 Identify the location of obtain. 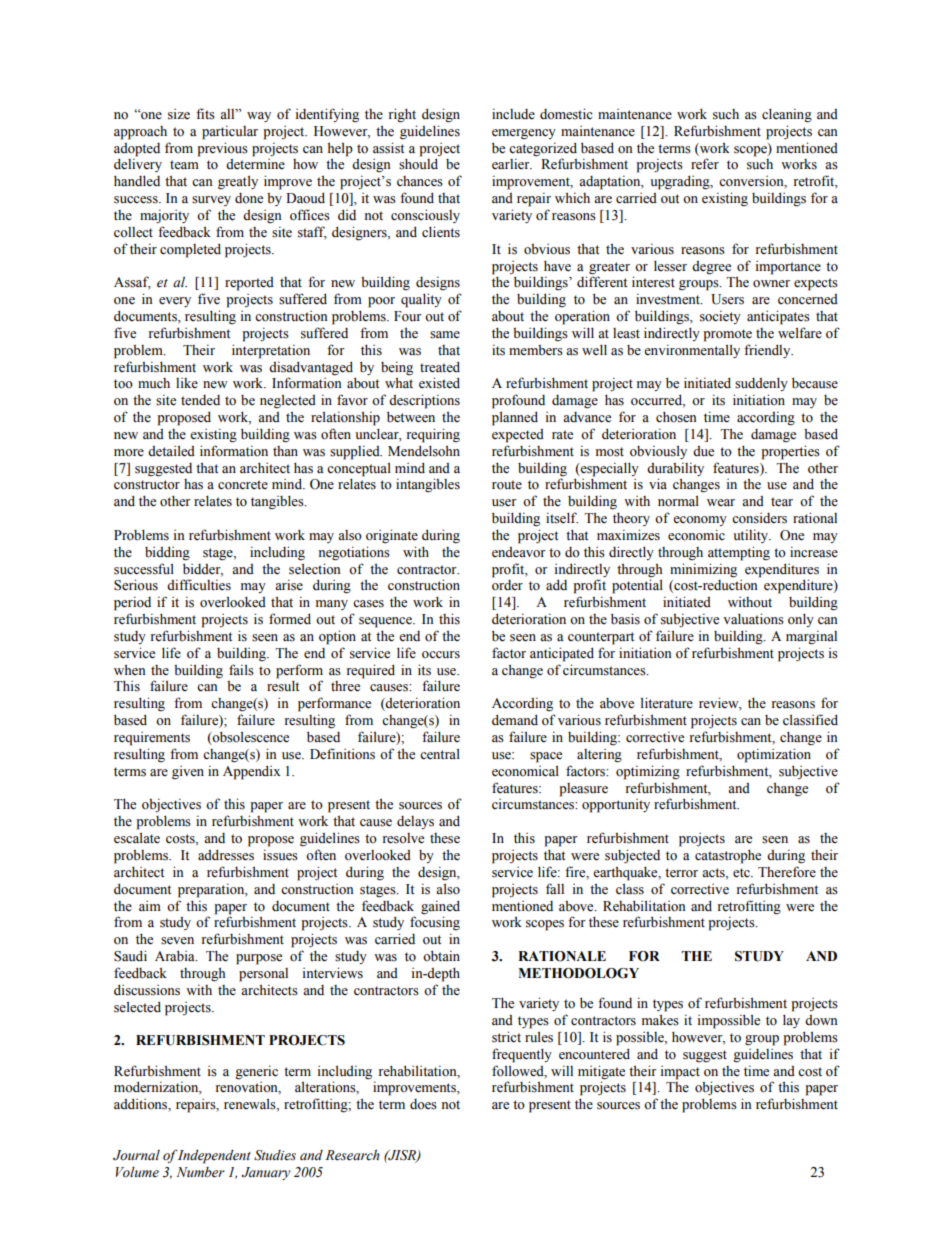
(441, 956).
